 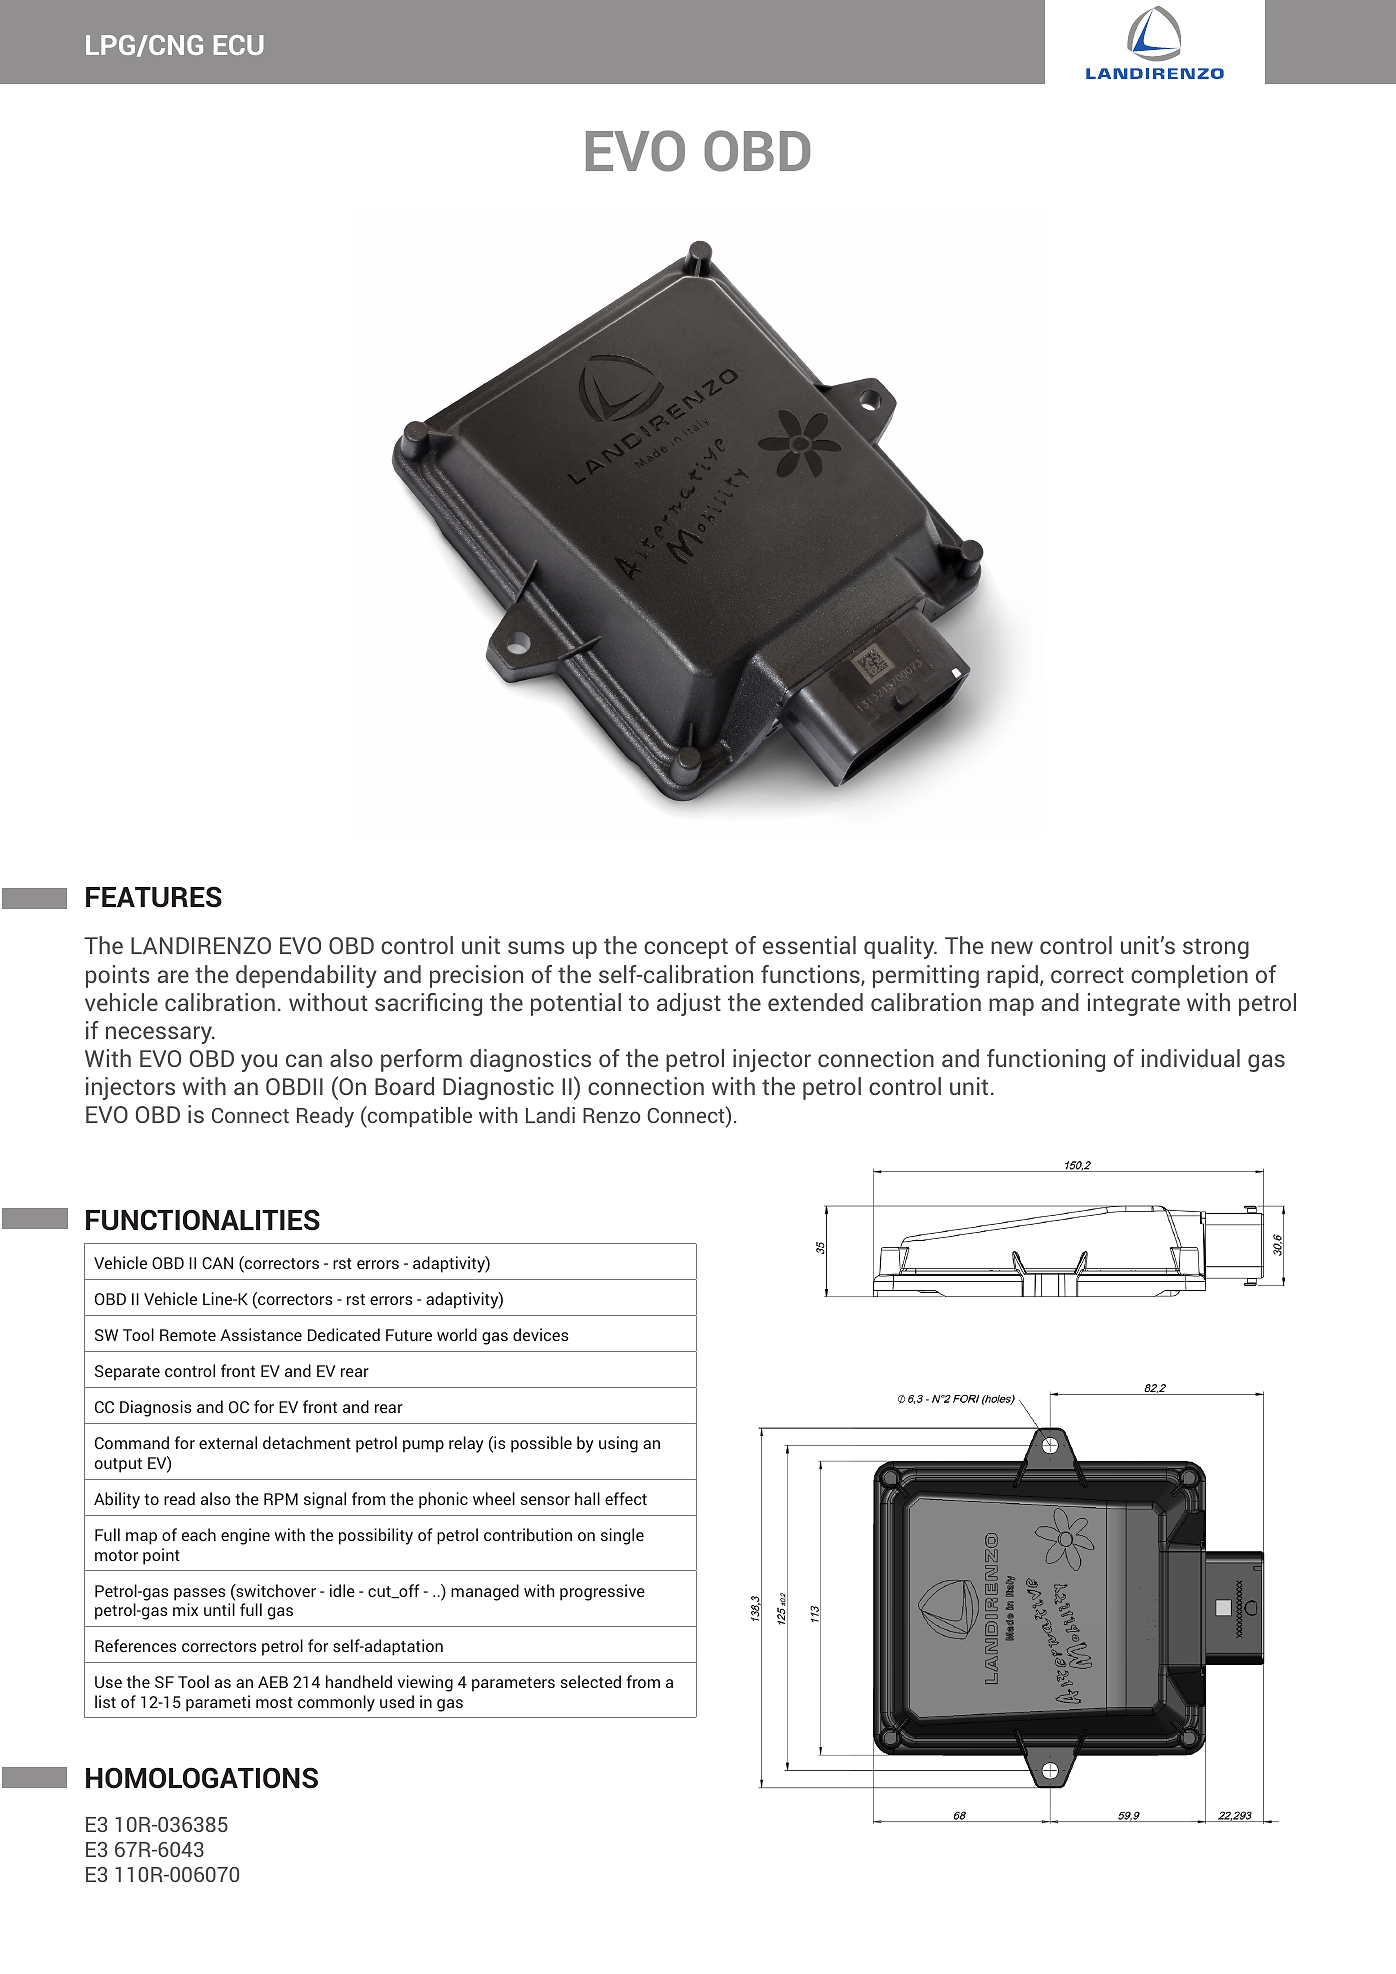 I want to click on ECU, so click(x=239, y=45).
